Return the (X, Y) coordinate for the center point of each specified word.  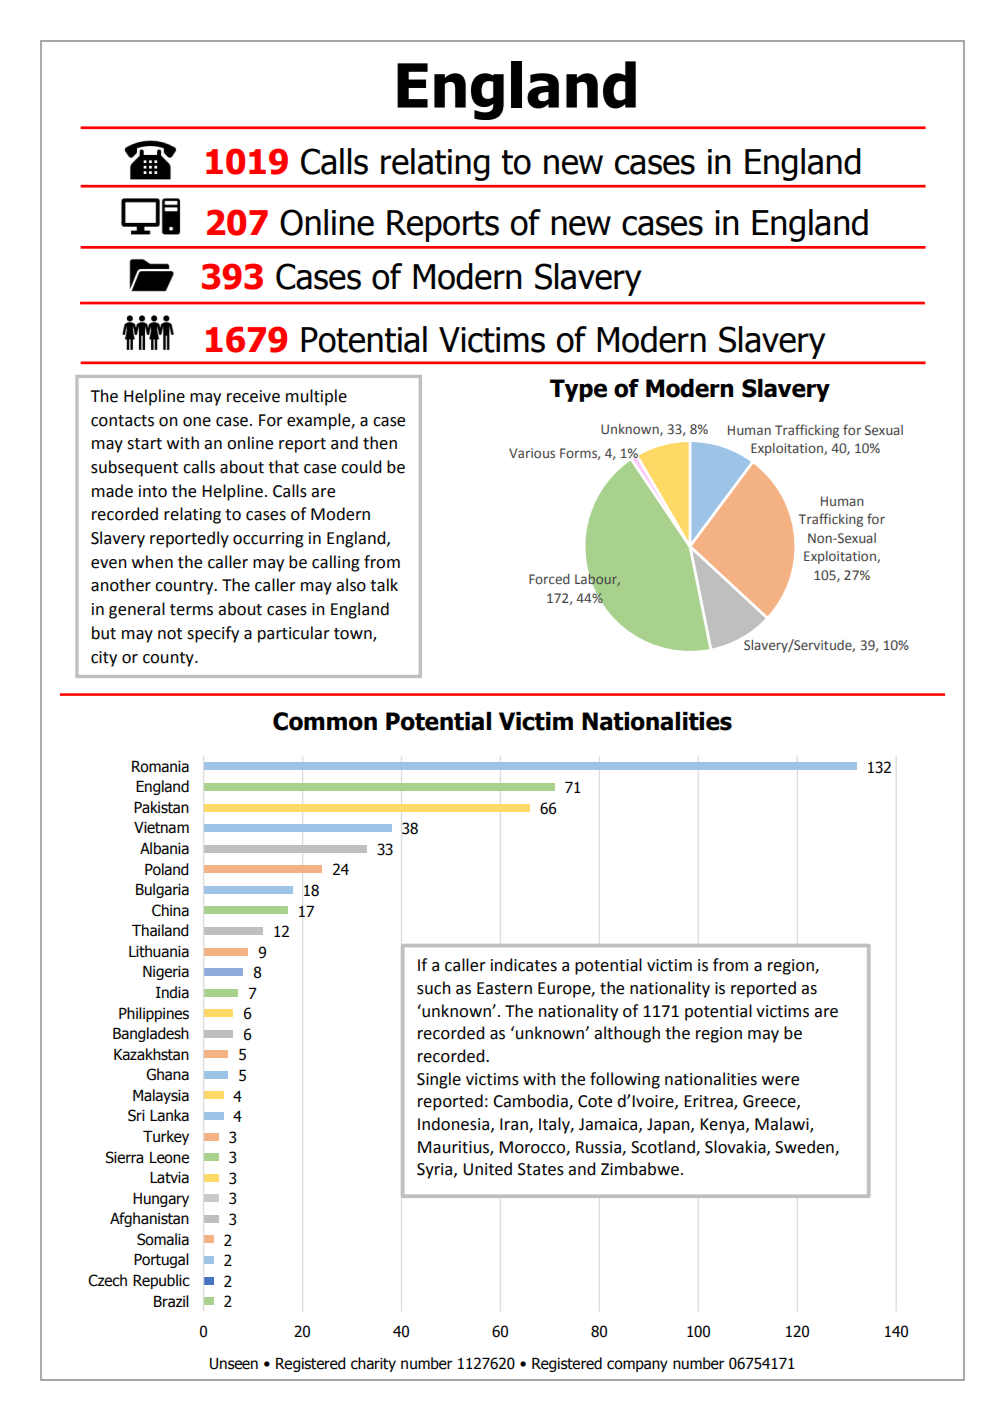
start (144, 444)
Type (578, 390)
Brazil (171, 1301)
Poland (166, 869)
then (380, 443)
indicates (524, 965)
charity (373, 1364)
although (627, 1034)
